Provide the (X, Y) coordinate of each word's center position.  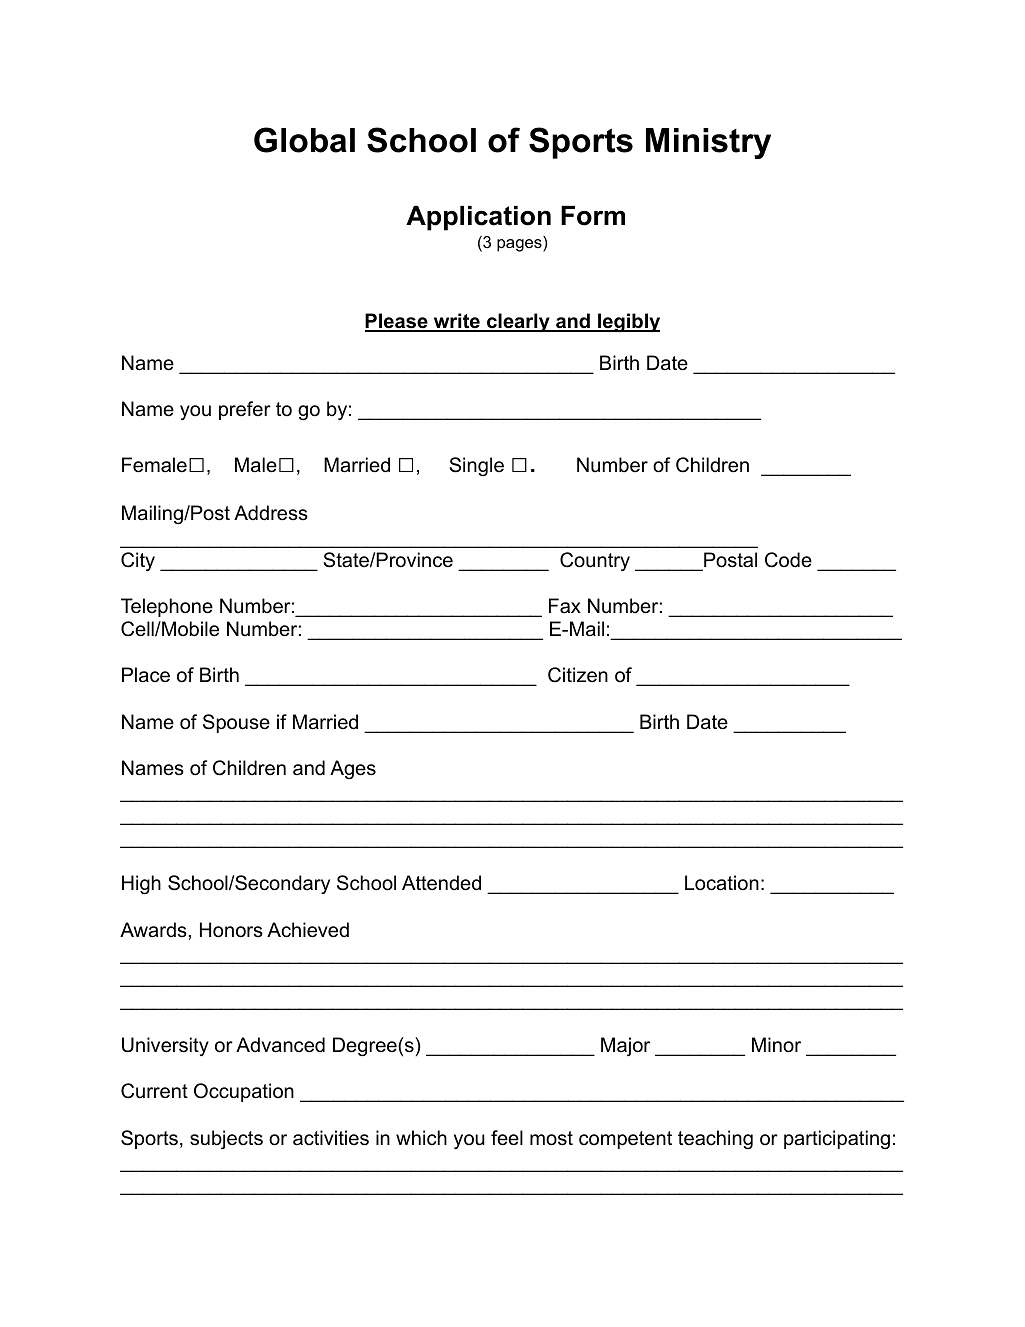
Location (722, 883)
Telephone (167, 607)
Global (304, 140)
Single (477, 466)
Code (788, 560)
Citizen (578, 675)
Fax (565, 606)
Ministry (708, 143)
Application (478, 218)
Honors (231, 930)
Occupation (244, 1092)
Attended (441, 883)
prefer (245, 410)
